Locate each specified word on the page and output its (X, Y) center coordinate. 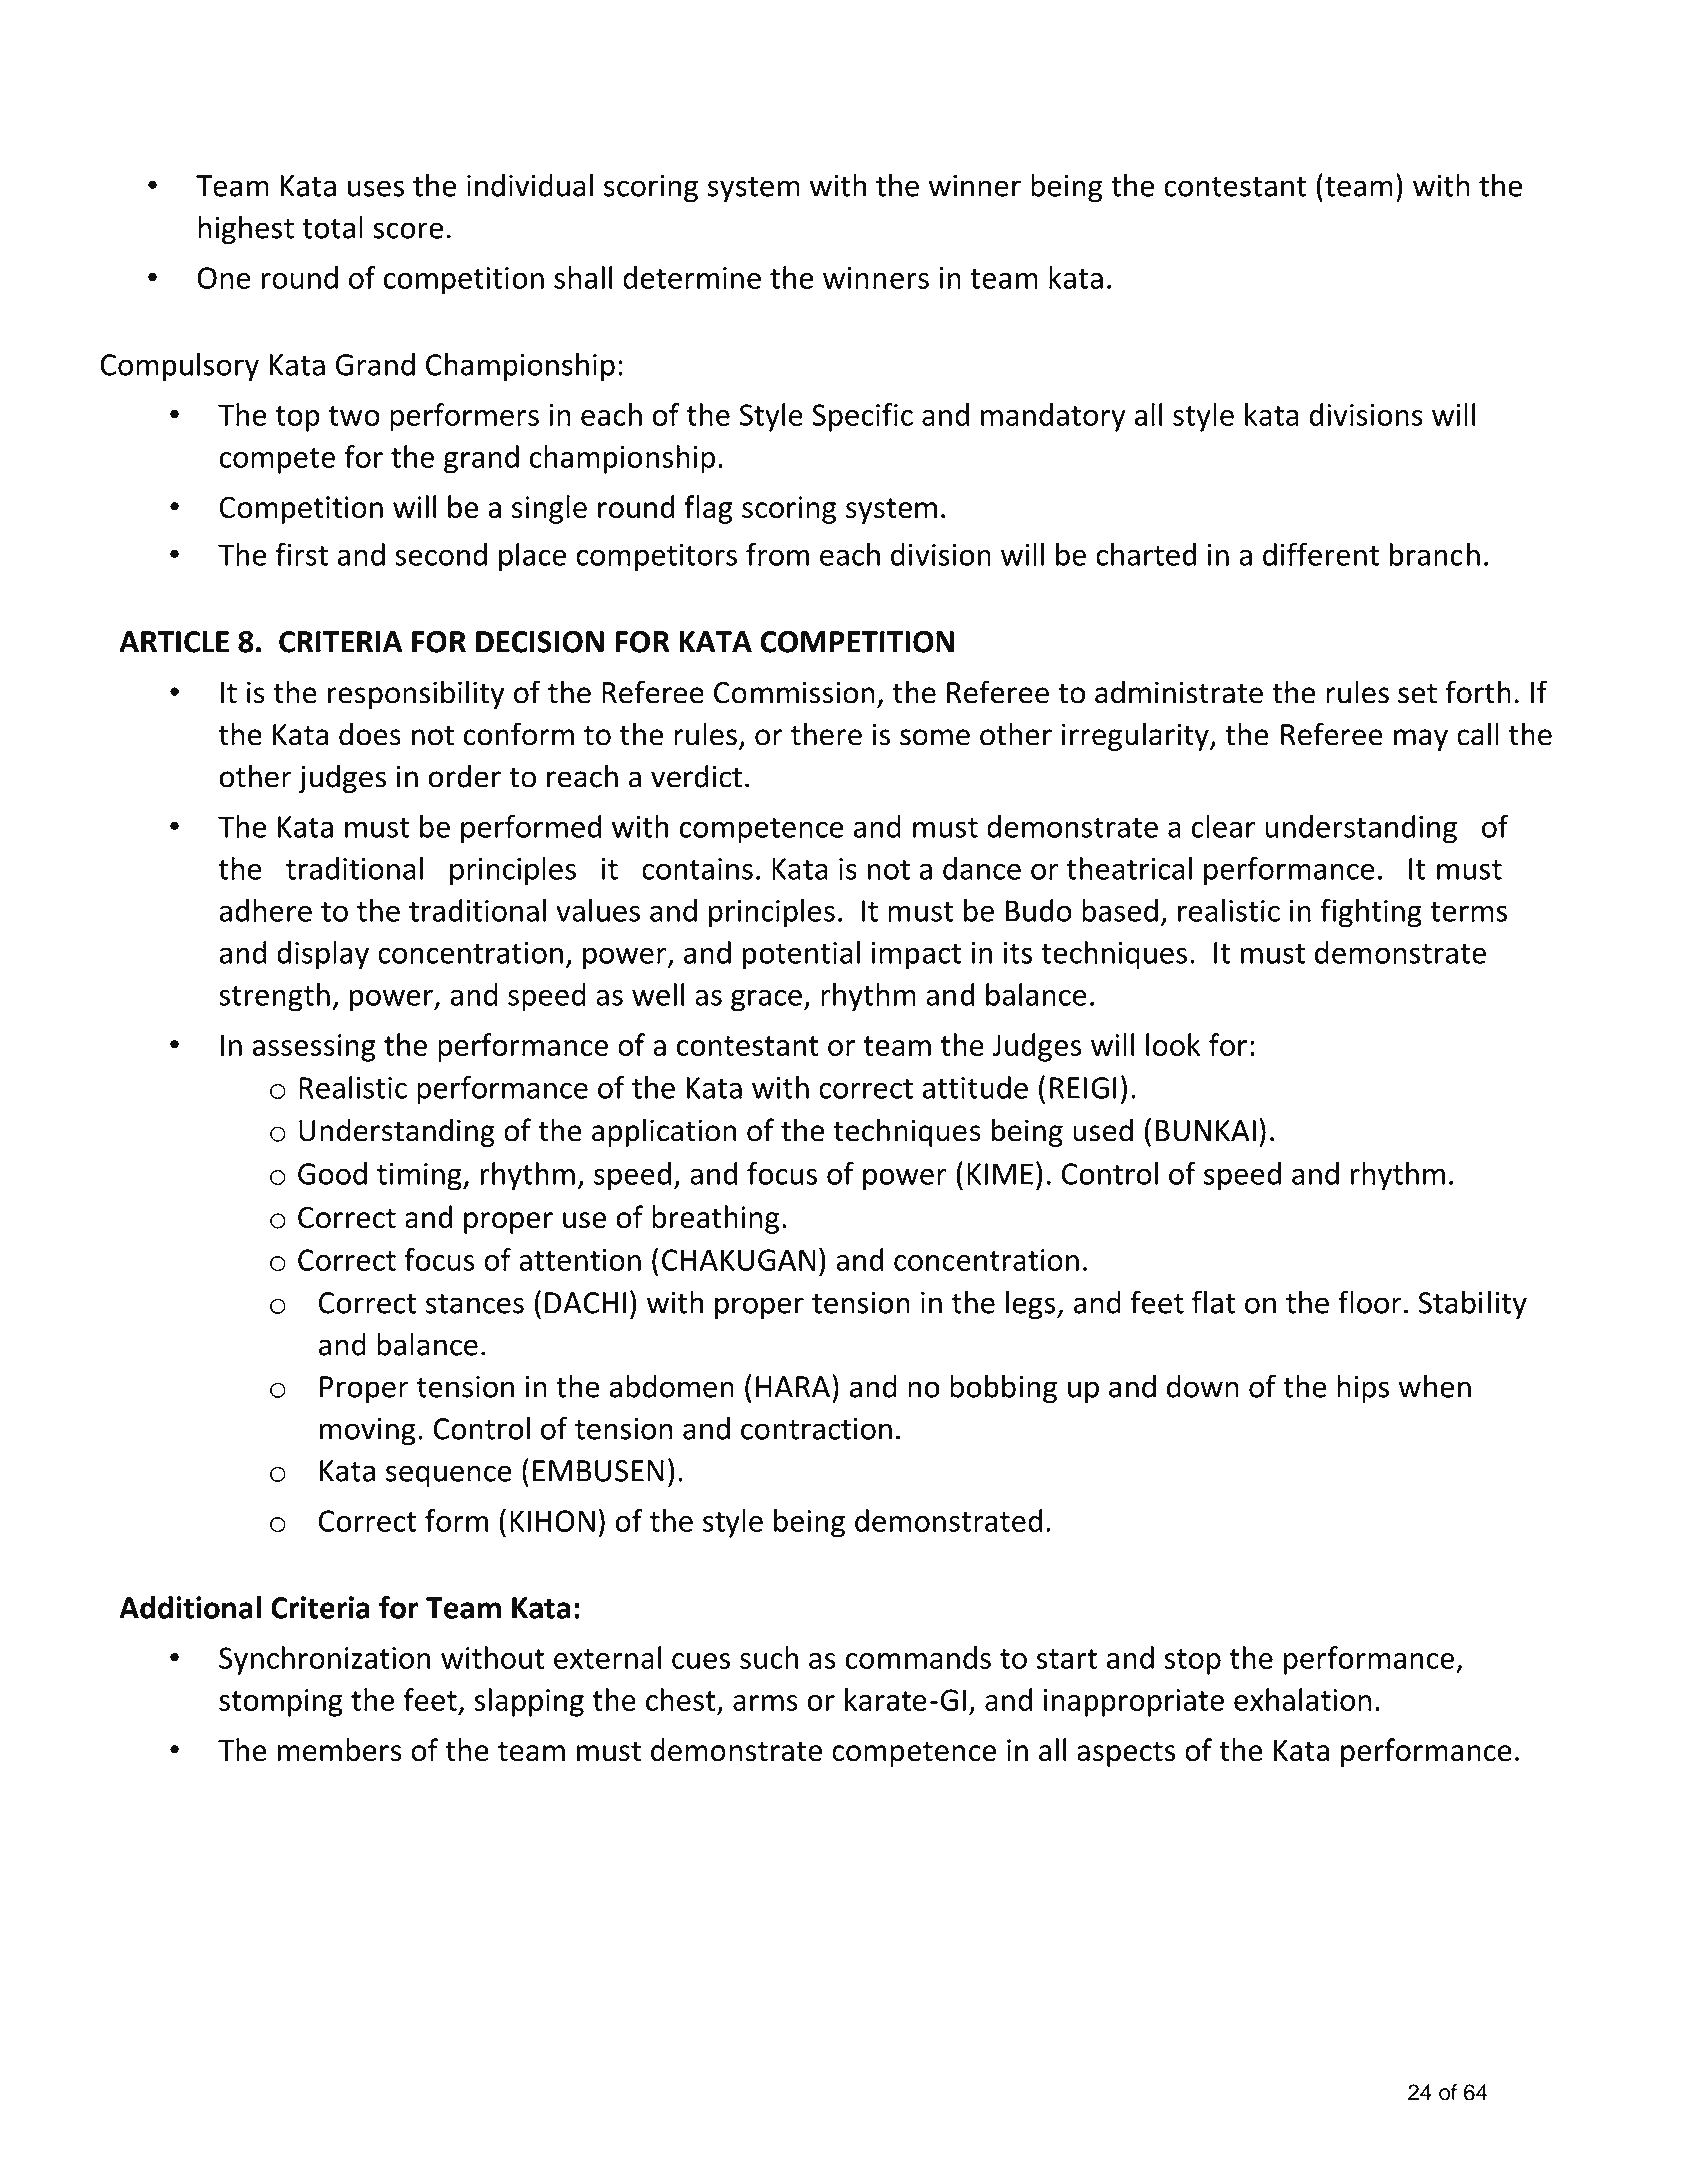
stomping (281, 1703)
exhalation (1303, 1699)
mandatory (1053, 417)
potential (801, 955)
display (323, 955)
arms (765, 1703)
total (332, 227)
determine (692, 277)
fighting (1371, 913)
